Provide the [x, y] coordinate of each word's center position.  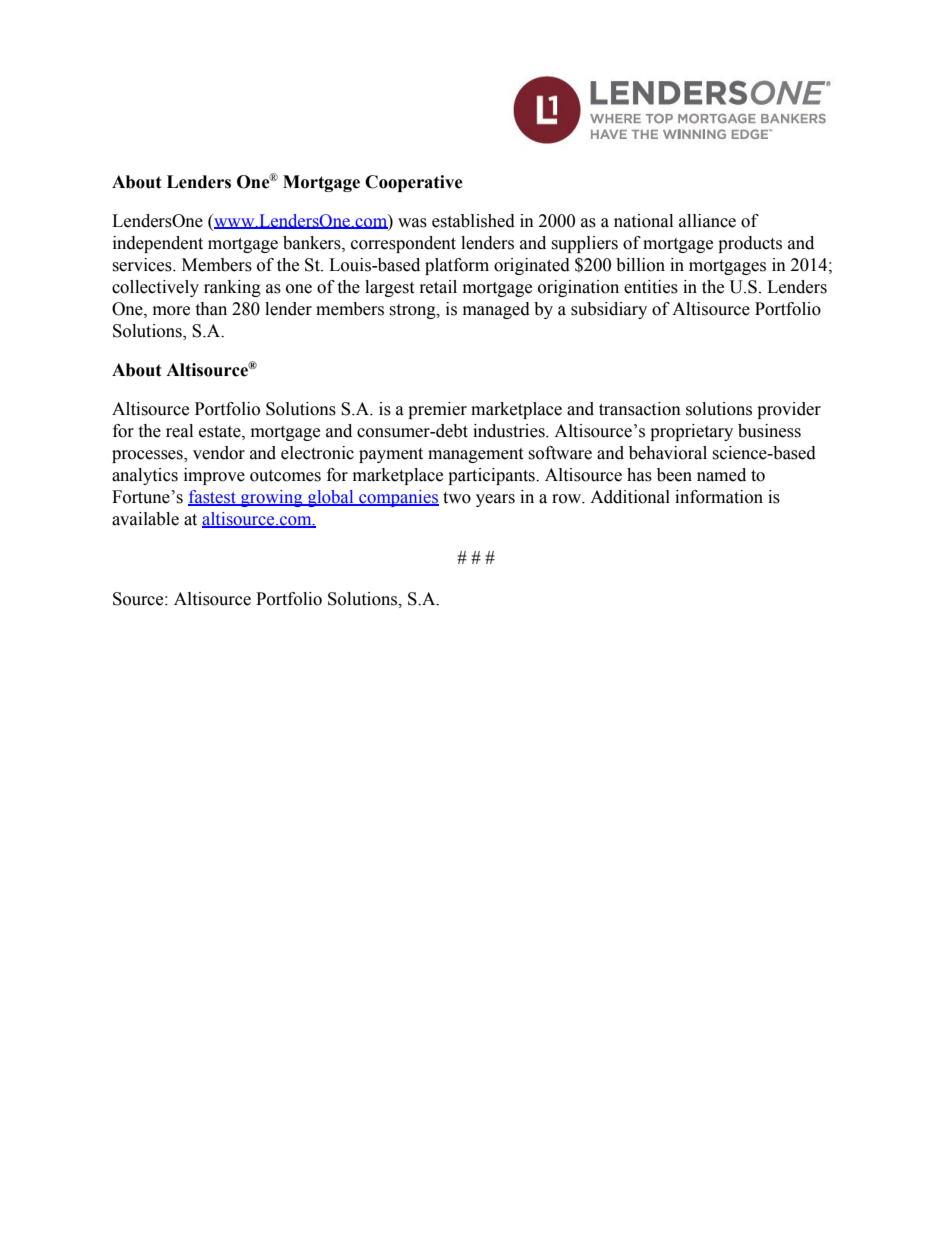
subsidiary [609, 310]
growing [272, 498]
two [457, 498]
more [171, 311]
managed [496, 310]
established [473, 221]
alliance [707, 221]
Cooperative [414, 183]
